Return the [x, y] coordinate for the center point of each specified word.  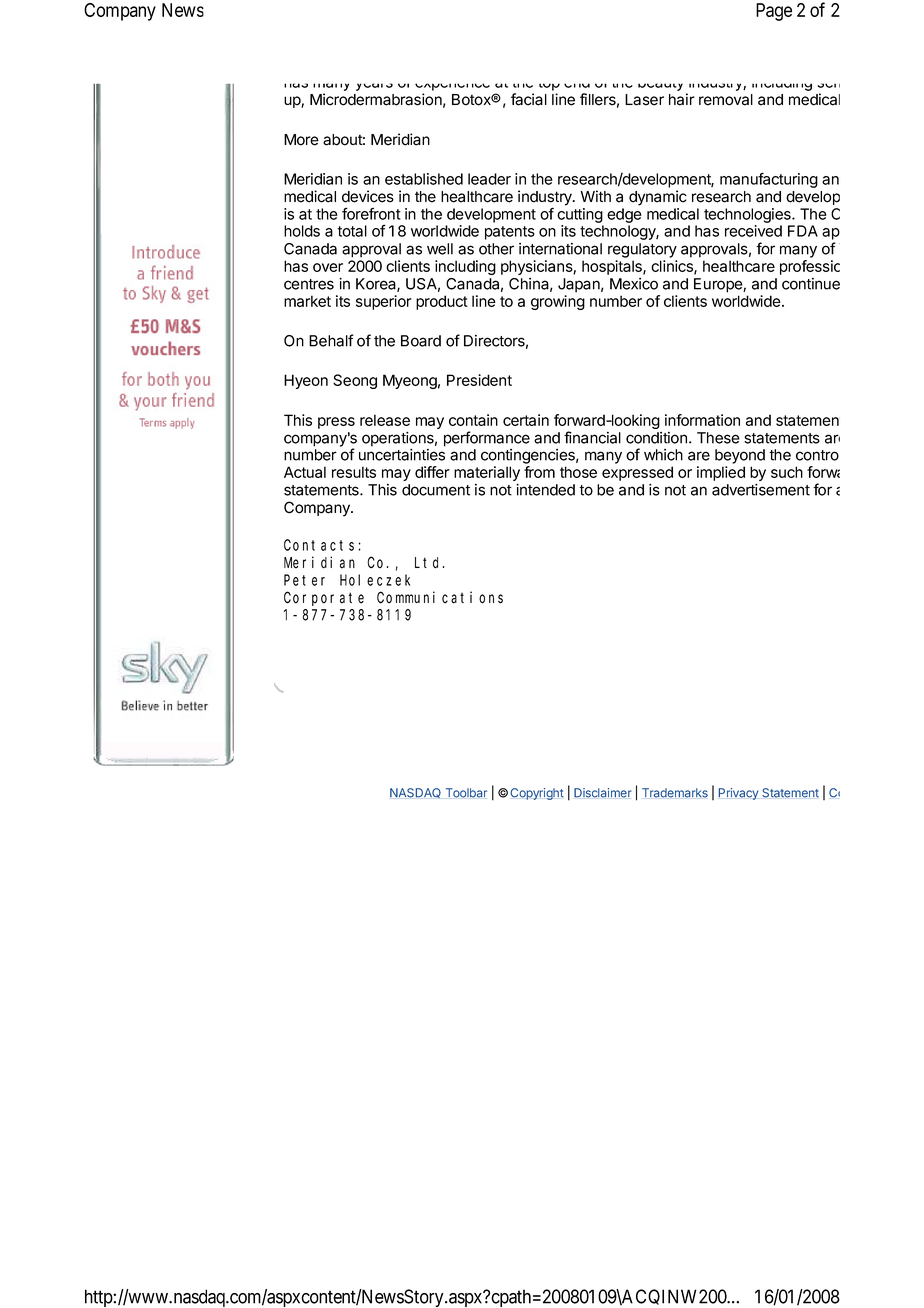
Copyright [537, 794]
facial [529, 99]
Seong [355, 381]
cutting [580, 215]
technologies [748, 215]
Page [774, 12]
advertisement [761, 490]
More [301, 140]
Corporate [324, 599]
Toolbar [466, 793]
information [702, 420]
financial [592, 437]
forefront [371, 214]
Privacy [738, 794]
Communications [440, 597]
